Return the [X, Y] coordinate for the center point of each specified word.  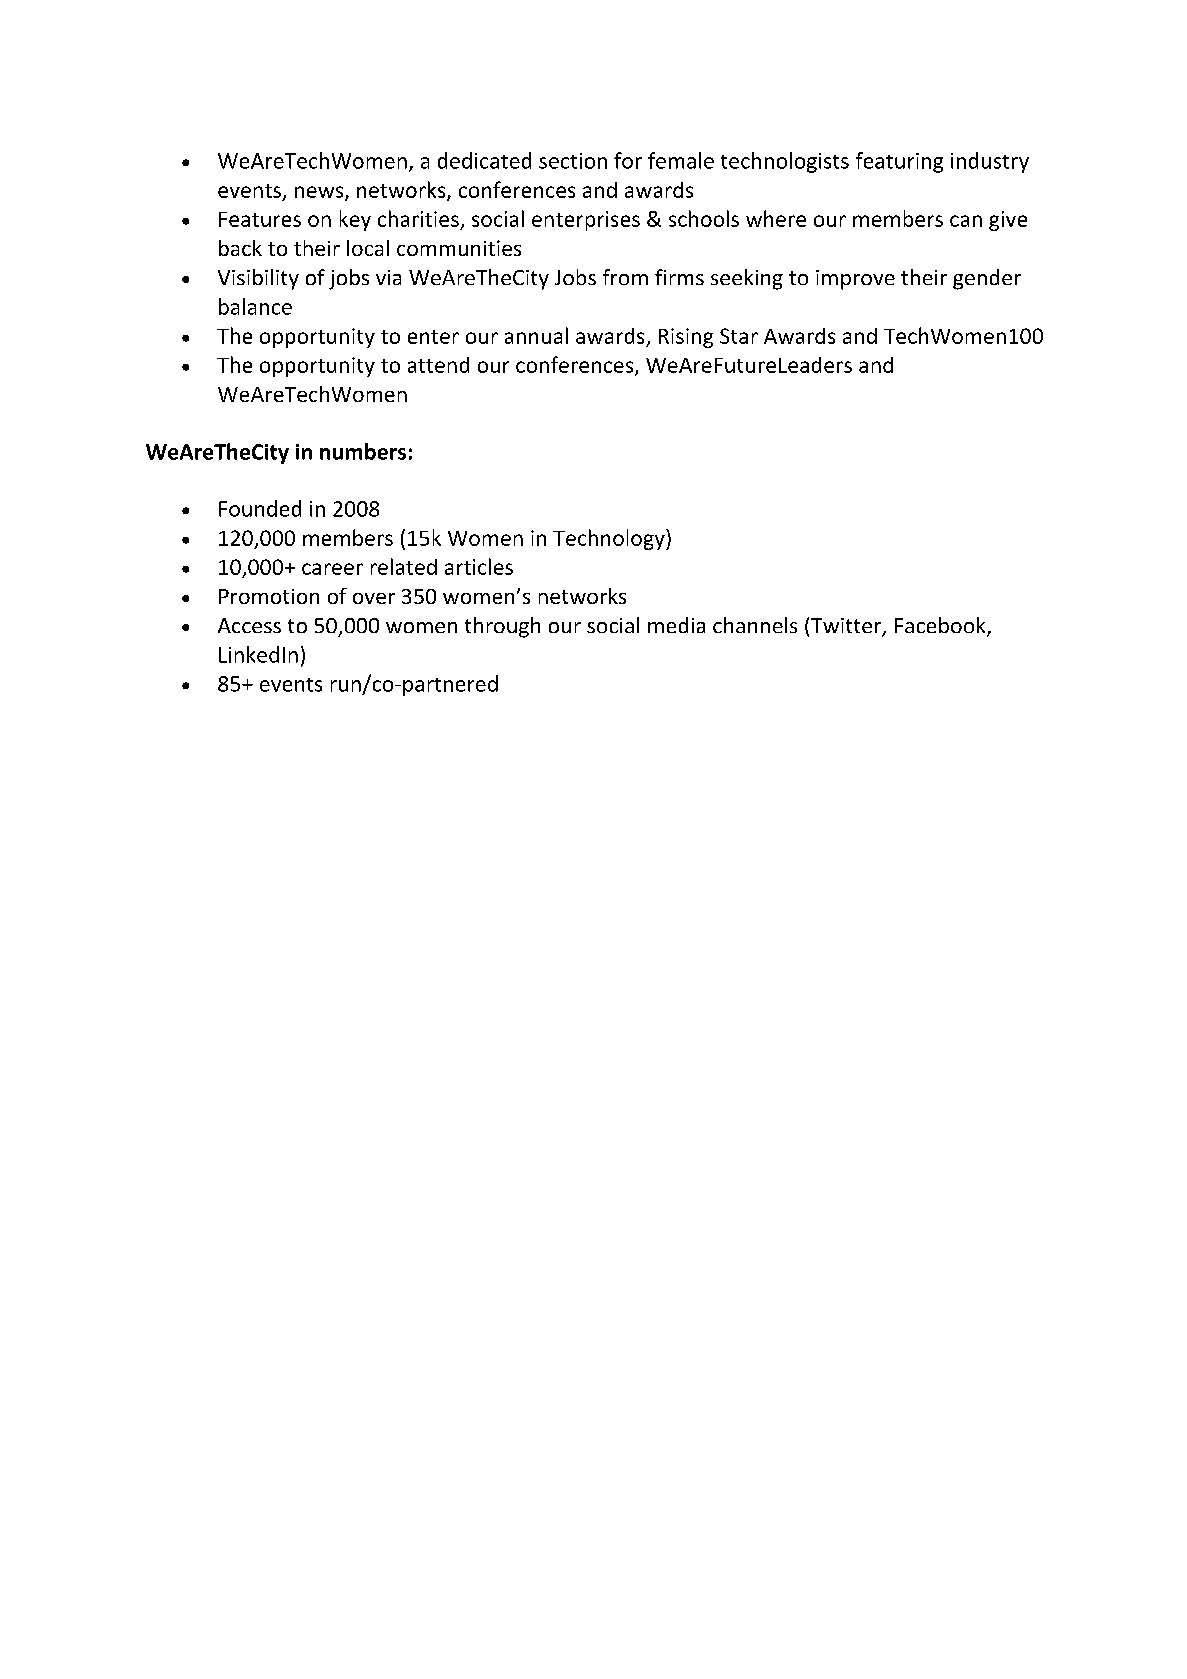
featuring [899, 162]
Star [739, 336]
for [628, 160]
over [374, 598]
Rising [686, 338]
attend [438, 365]
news [320, 193]
